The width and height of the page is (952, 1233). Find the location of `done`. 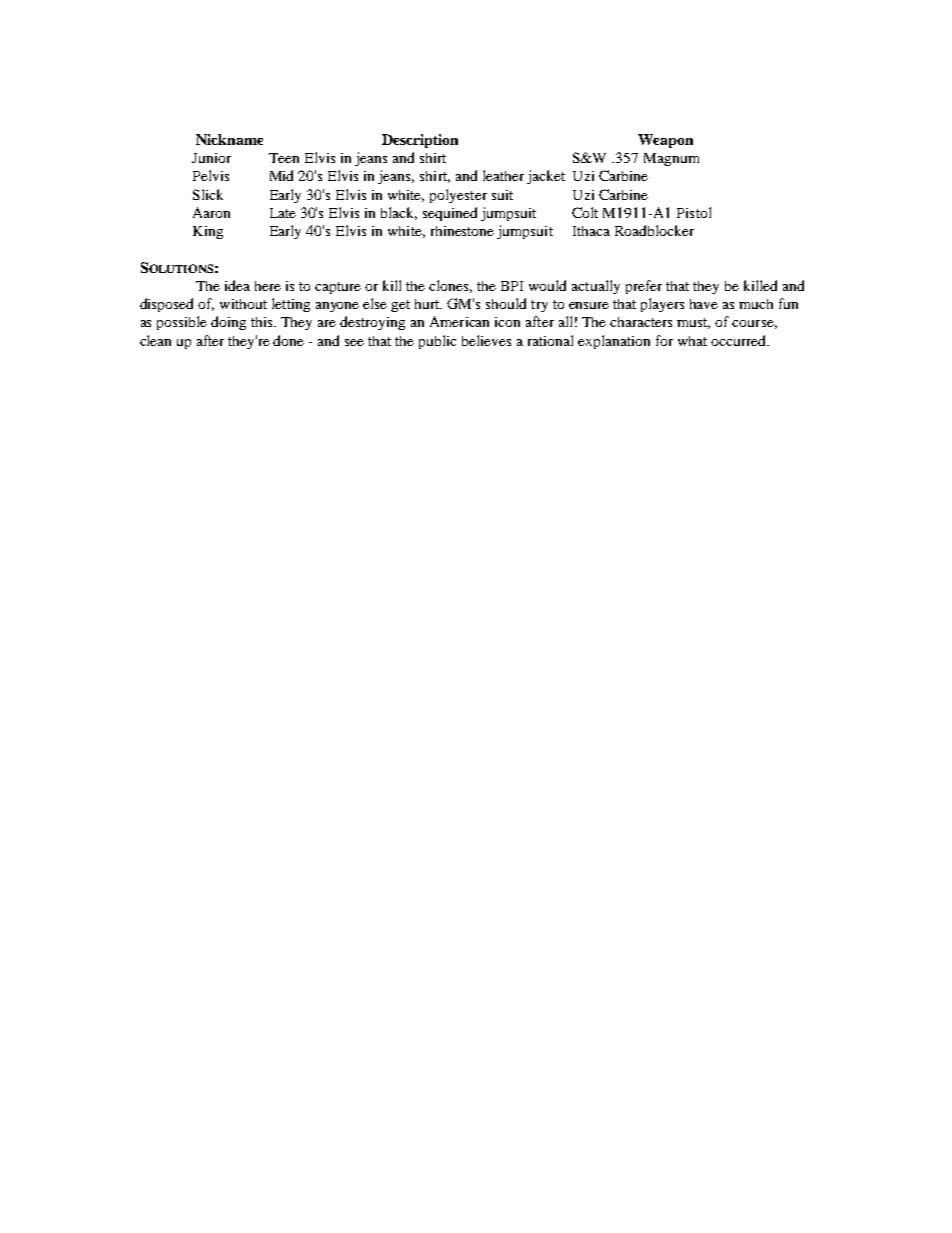

done is located at coordinates (288, 340).
